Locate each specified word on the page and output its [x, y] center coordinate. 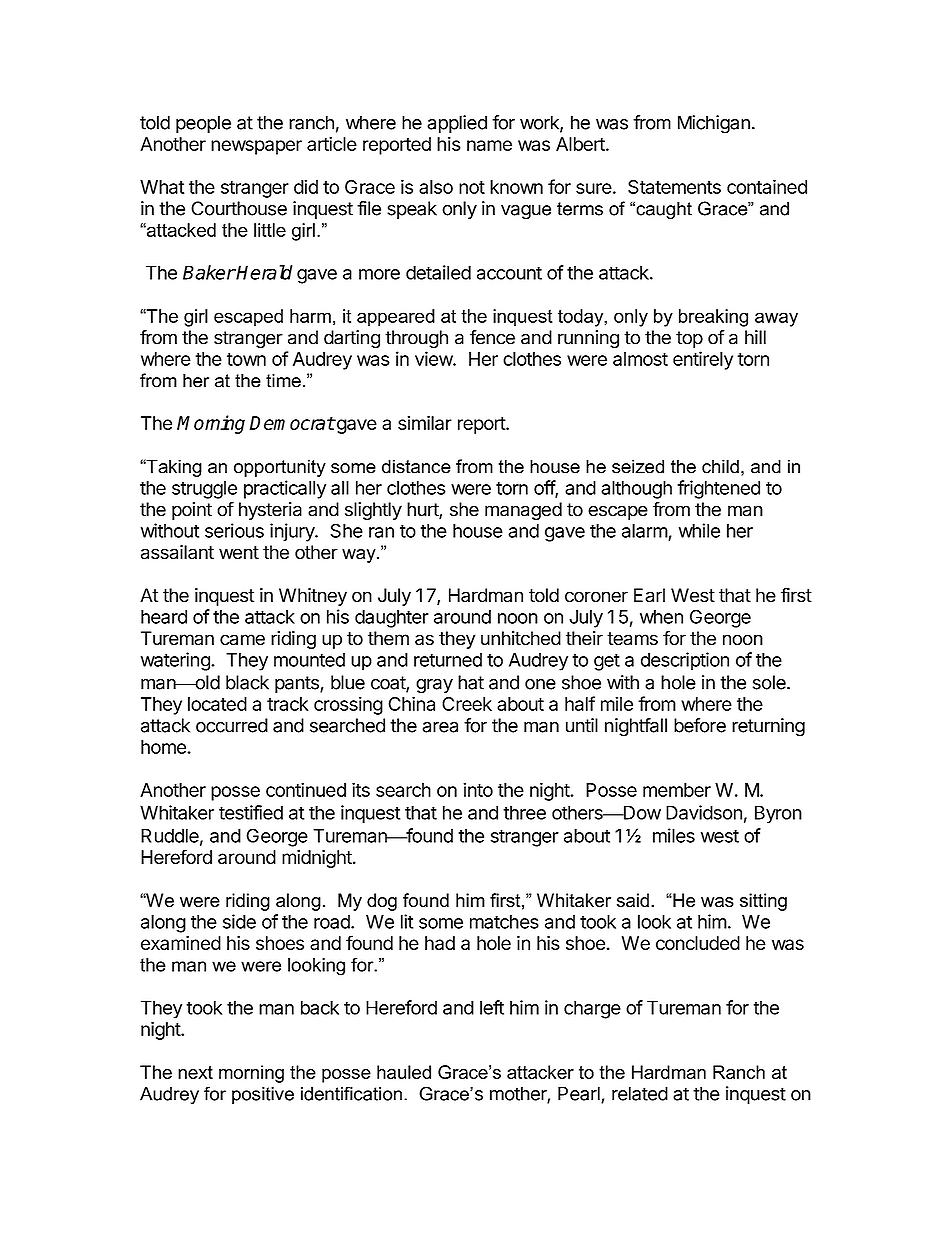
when [661, 617]
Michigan [714, 124]
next [195, 1072]
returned [448, 660]
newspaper [256, 147]
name [489, 145]
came [242, 640]
